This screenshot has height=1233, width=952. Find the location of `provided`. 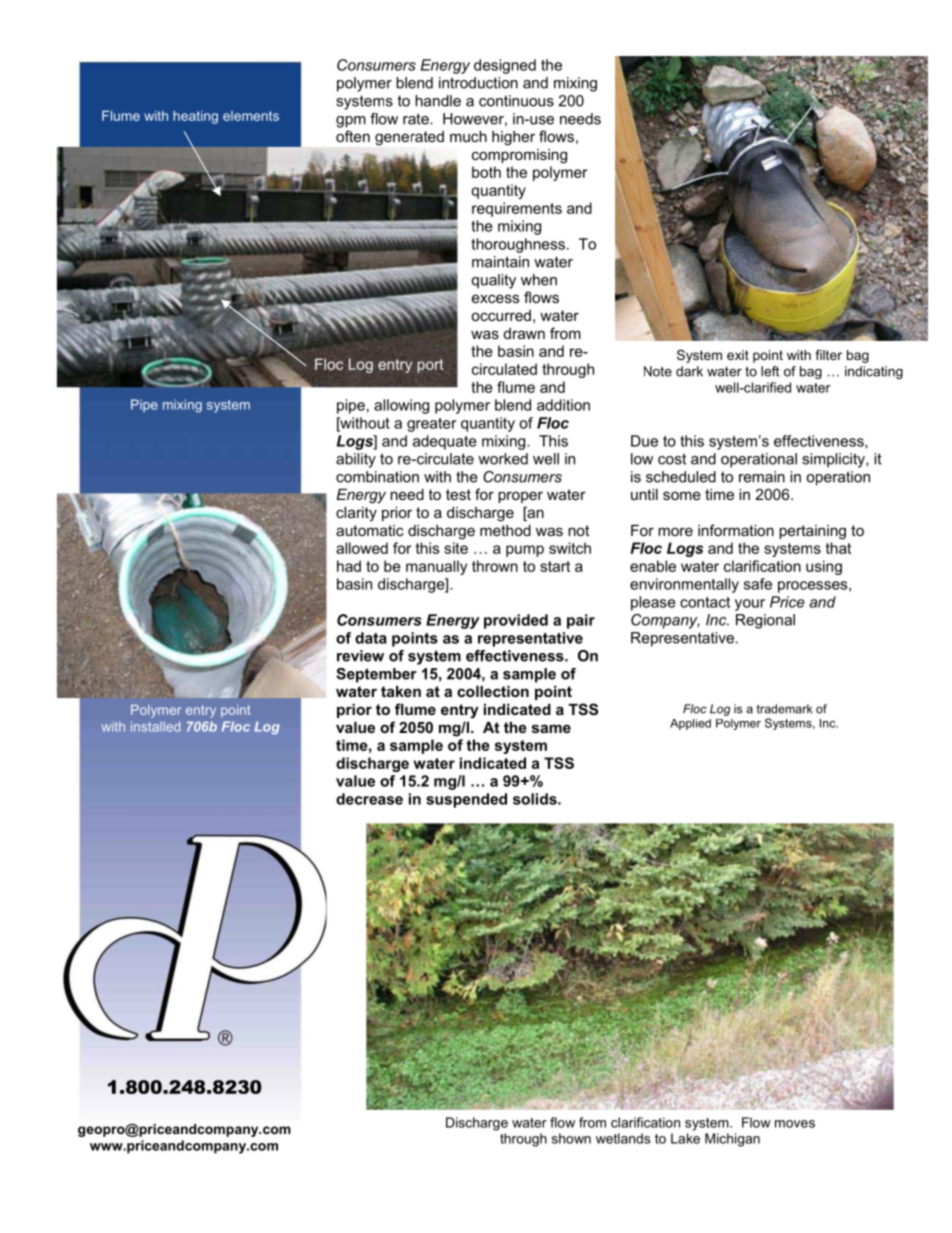

provided is located at coordinates (516, 621).
